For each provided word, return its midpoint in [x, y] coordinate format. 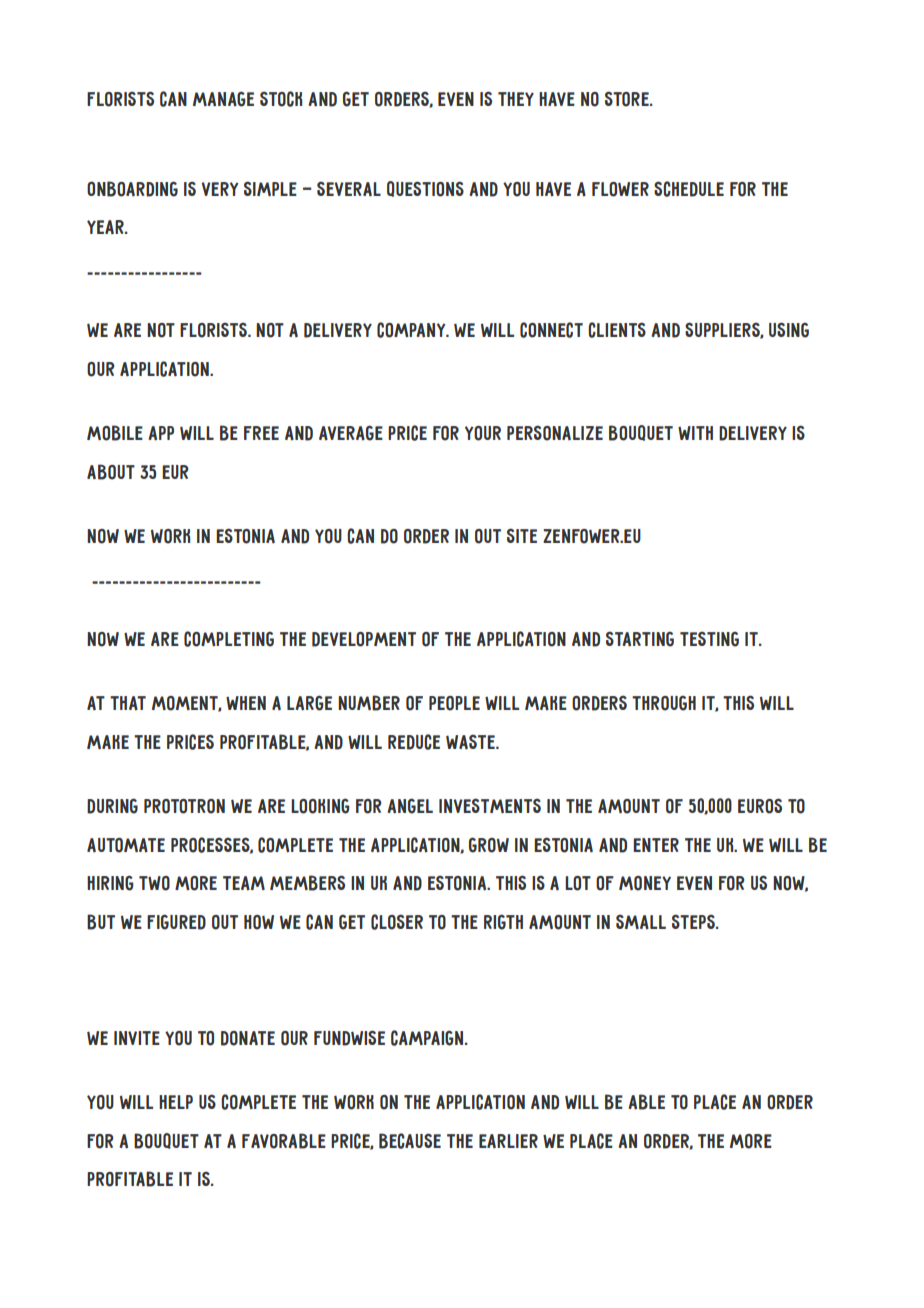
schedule [689, 189]
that [128, 703]
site [522, 535]
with [695, 433]
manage [223, 99]
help [176, 1102]
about [111, 472]
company [412, 330]
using [789, 330]
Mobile [115, 433]
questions [425, 189]
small [641, 922]
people [454, 703]
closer [397, 922]
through [664, 703]
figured [176, 922]
